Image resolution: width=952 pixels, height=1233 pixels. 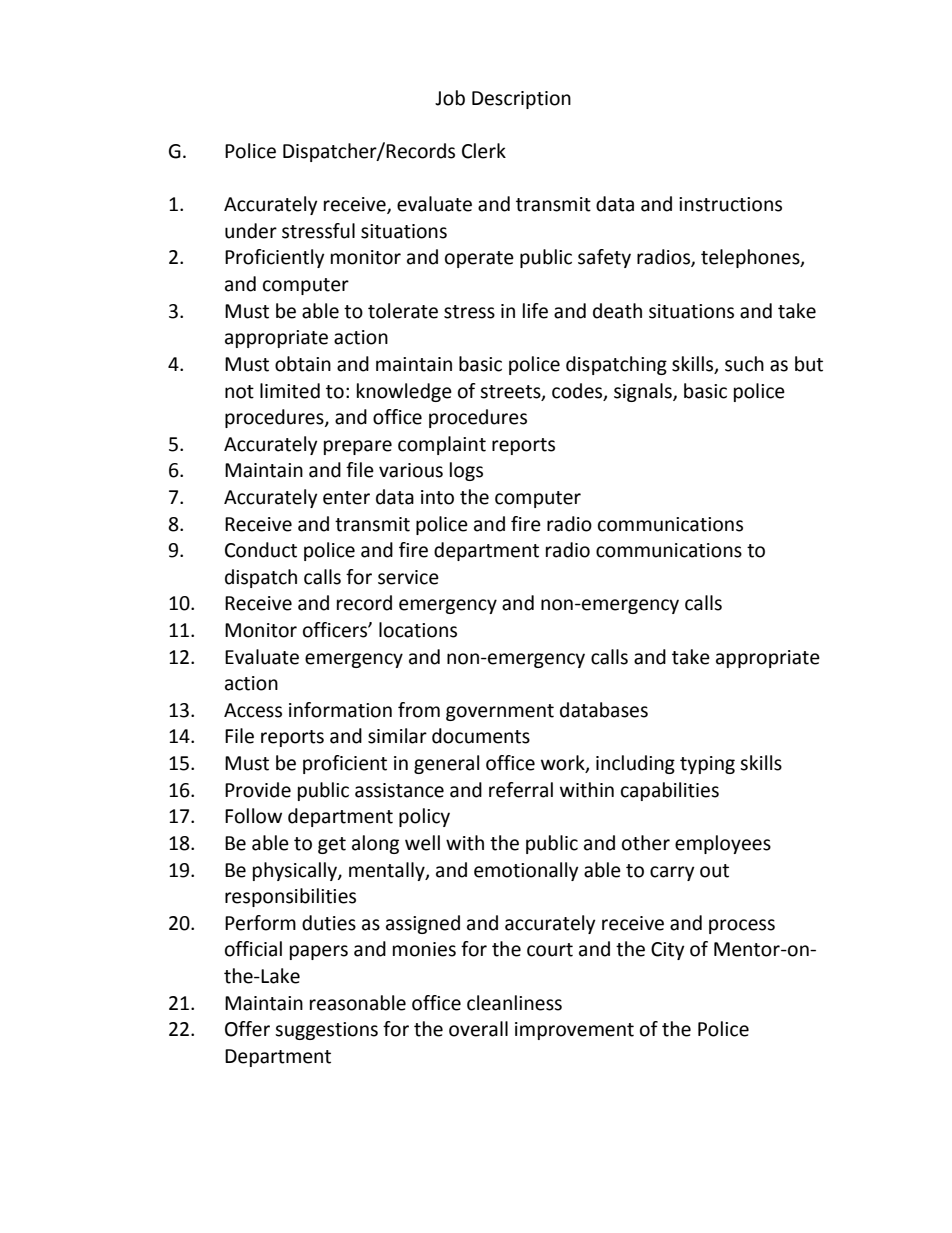 What do you see at coordinates (326, 1031) in the document?
I see `suggestions` at bounding box center [326, 1031].
